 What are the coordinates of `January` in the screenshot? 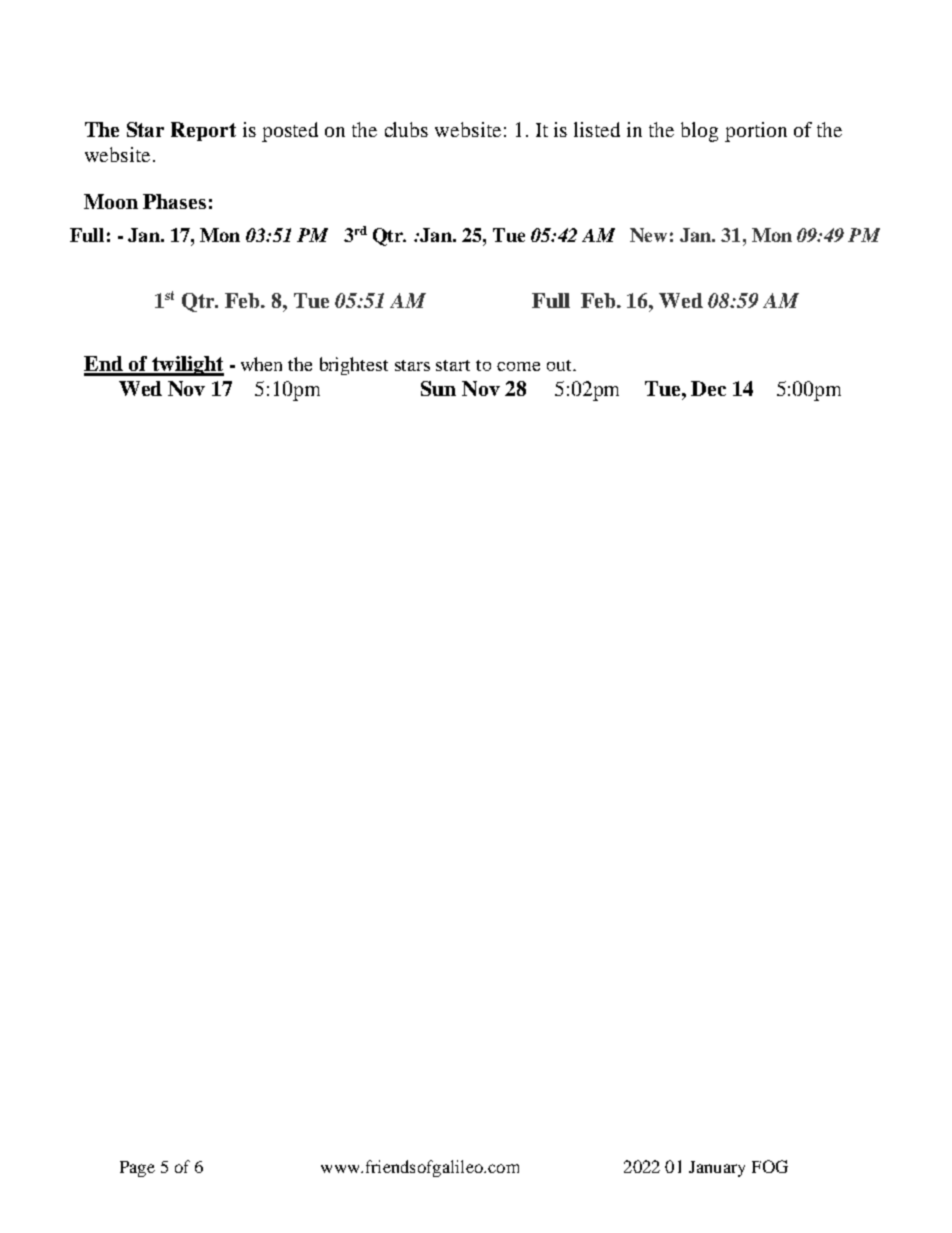 It's located at (717, 1169).
